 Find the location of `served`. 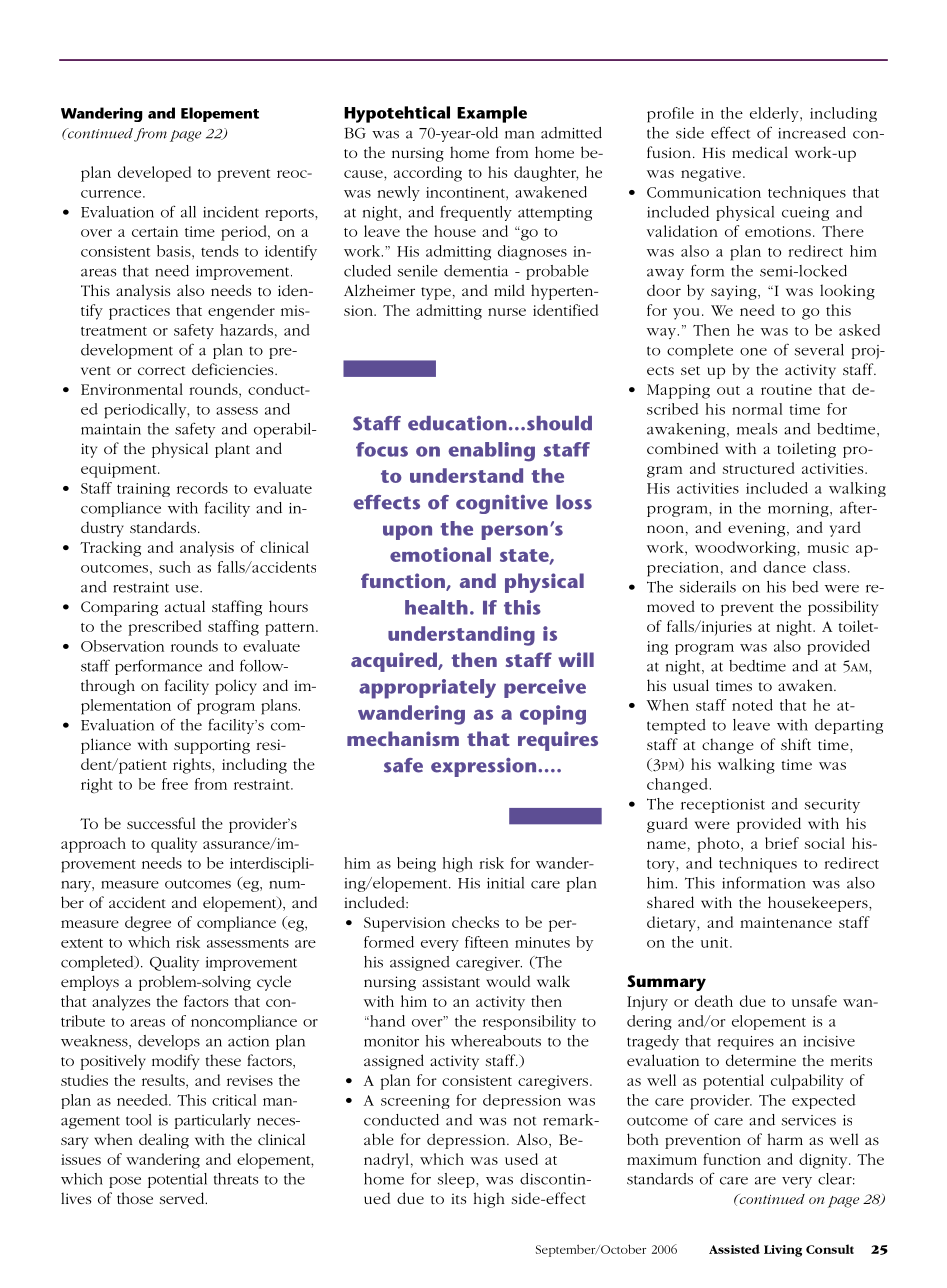

served is located at coordinates (183, 1198).
